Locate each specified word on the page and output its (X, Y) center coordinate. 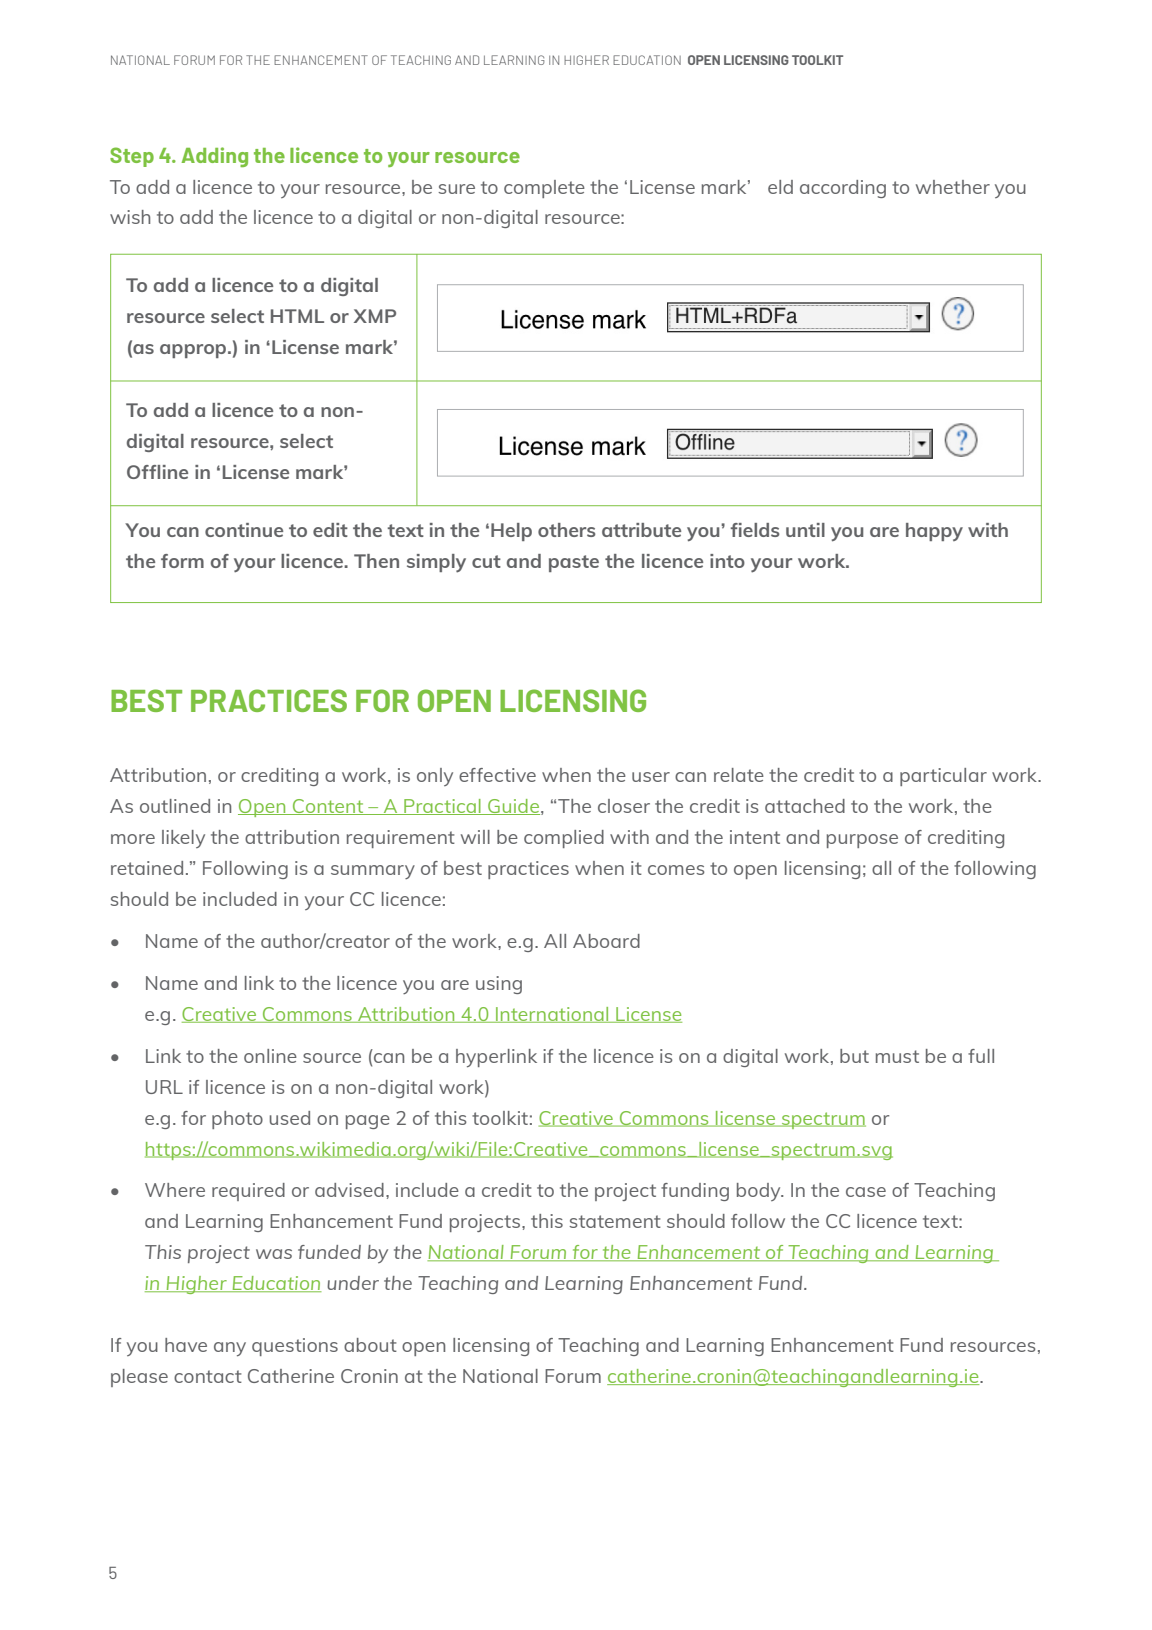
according (843, 189)
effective (497, 775)
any (230, 1349)
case (866, 1192)
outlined (175, 806)
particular (943, 777)
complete (544, 189)
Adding (215, 157)
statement (615, 1221)
